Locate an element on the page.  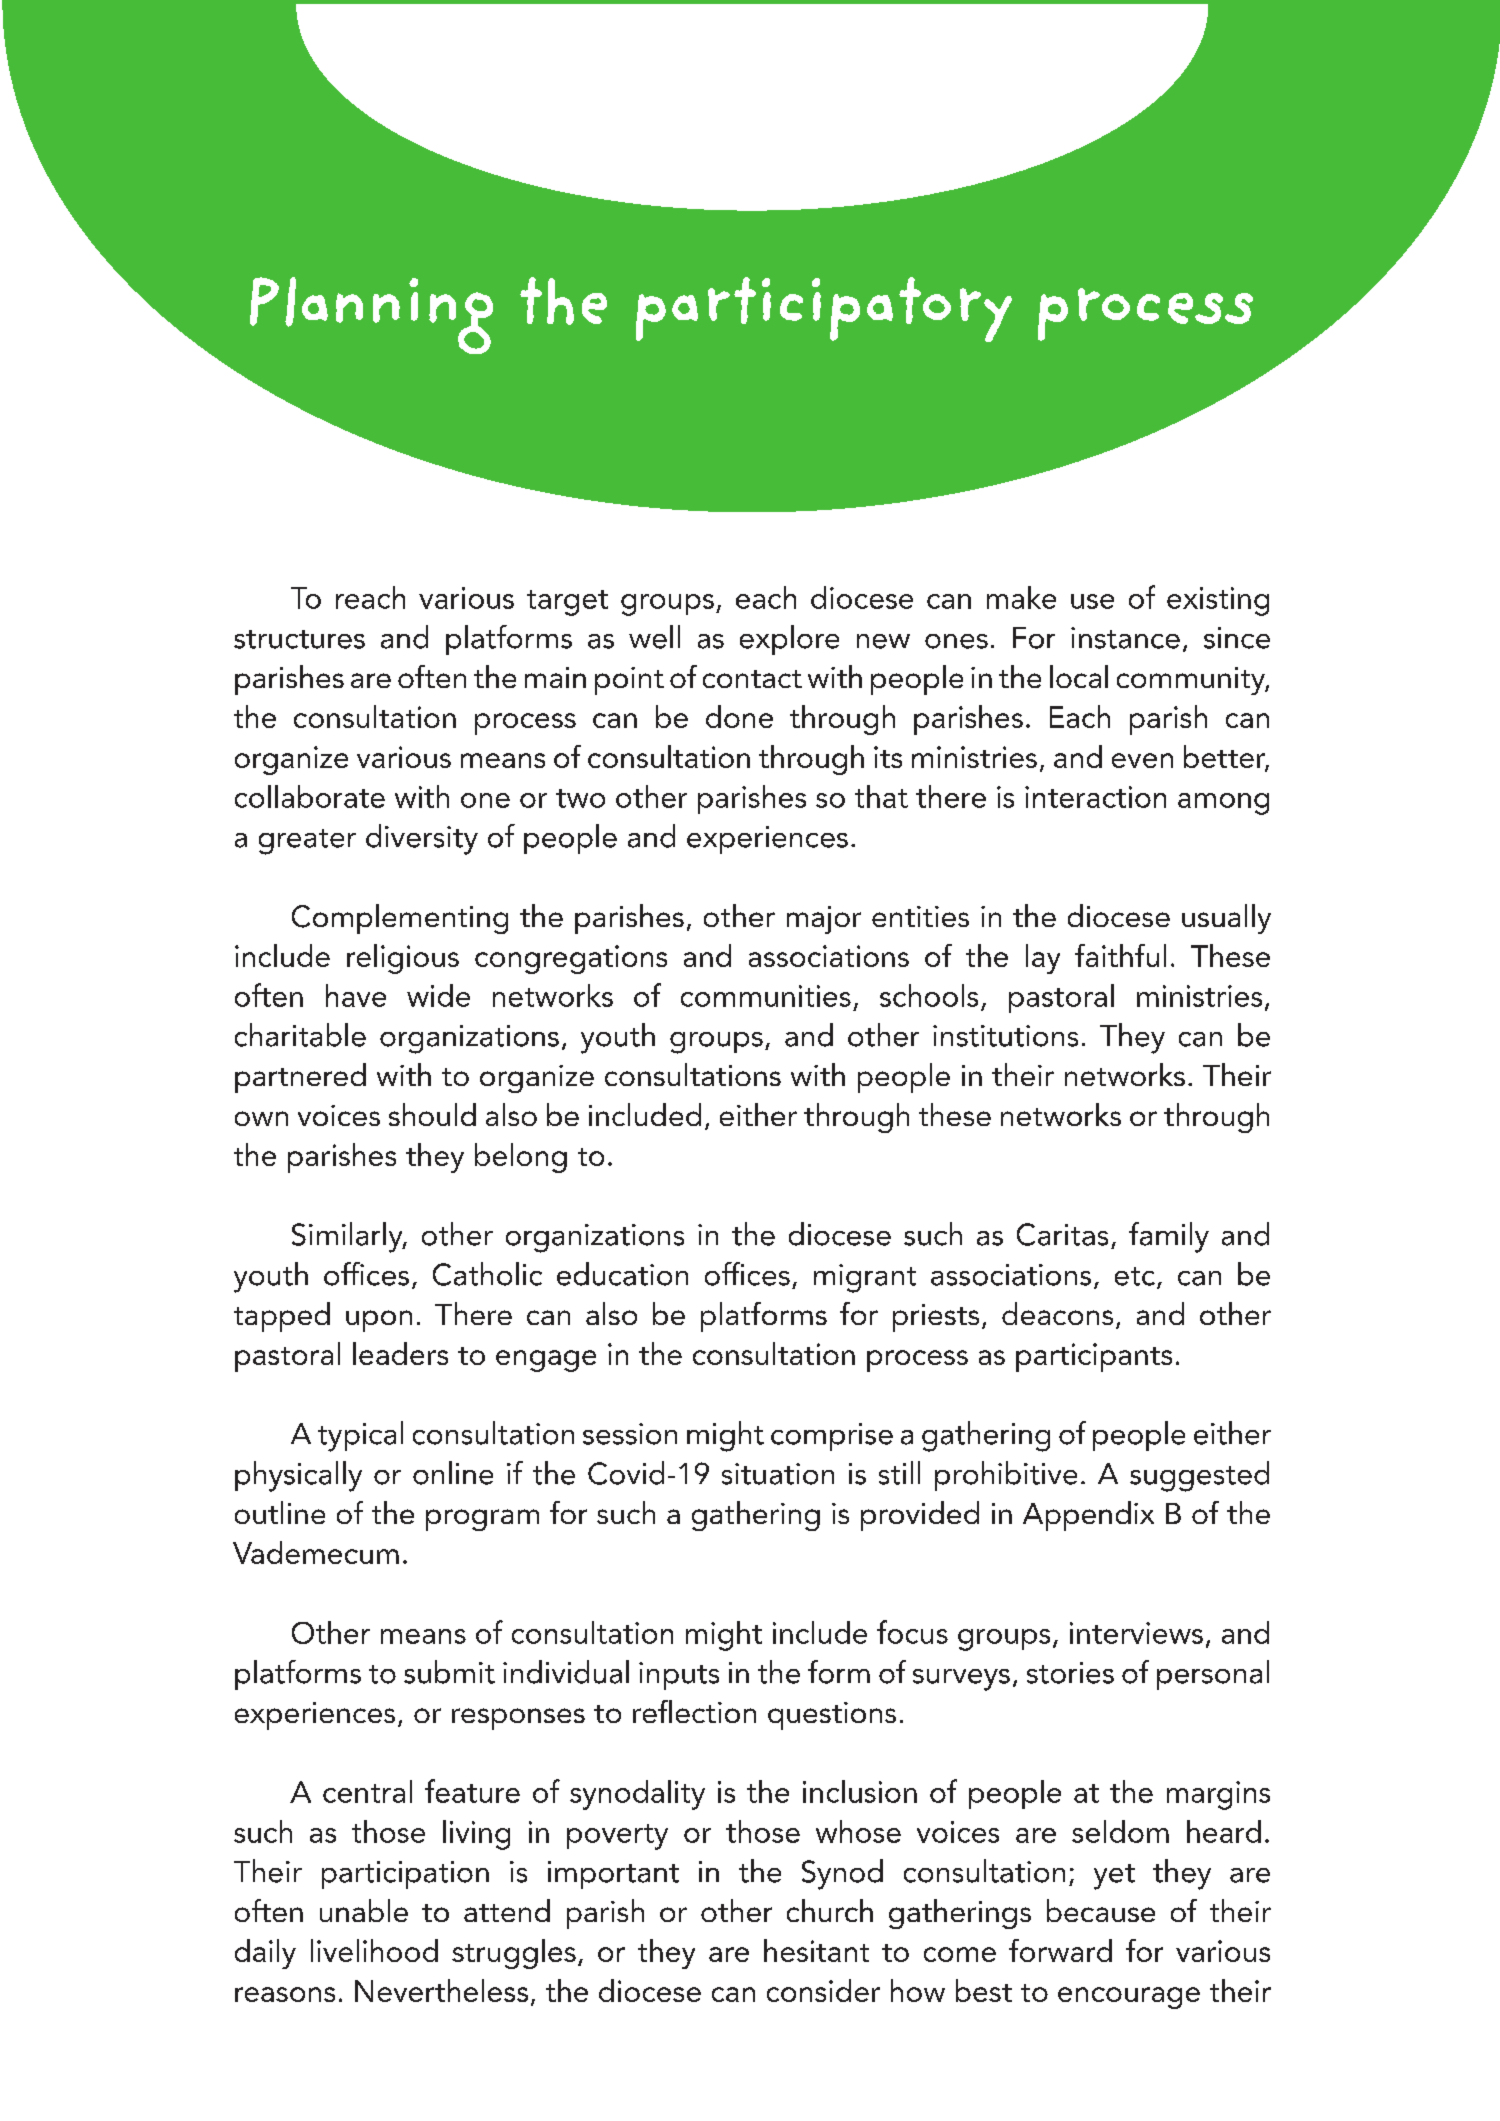
should is located at coordinates (432, 1114).
